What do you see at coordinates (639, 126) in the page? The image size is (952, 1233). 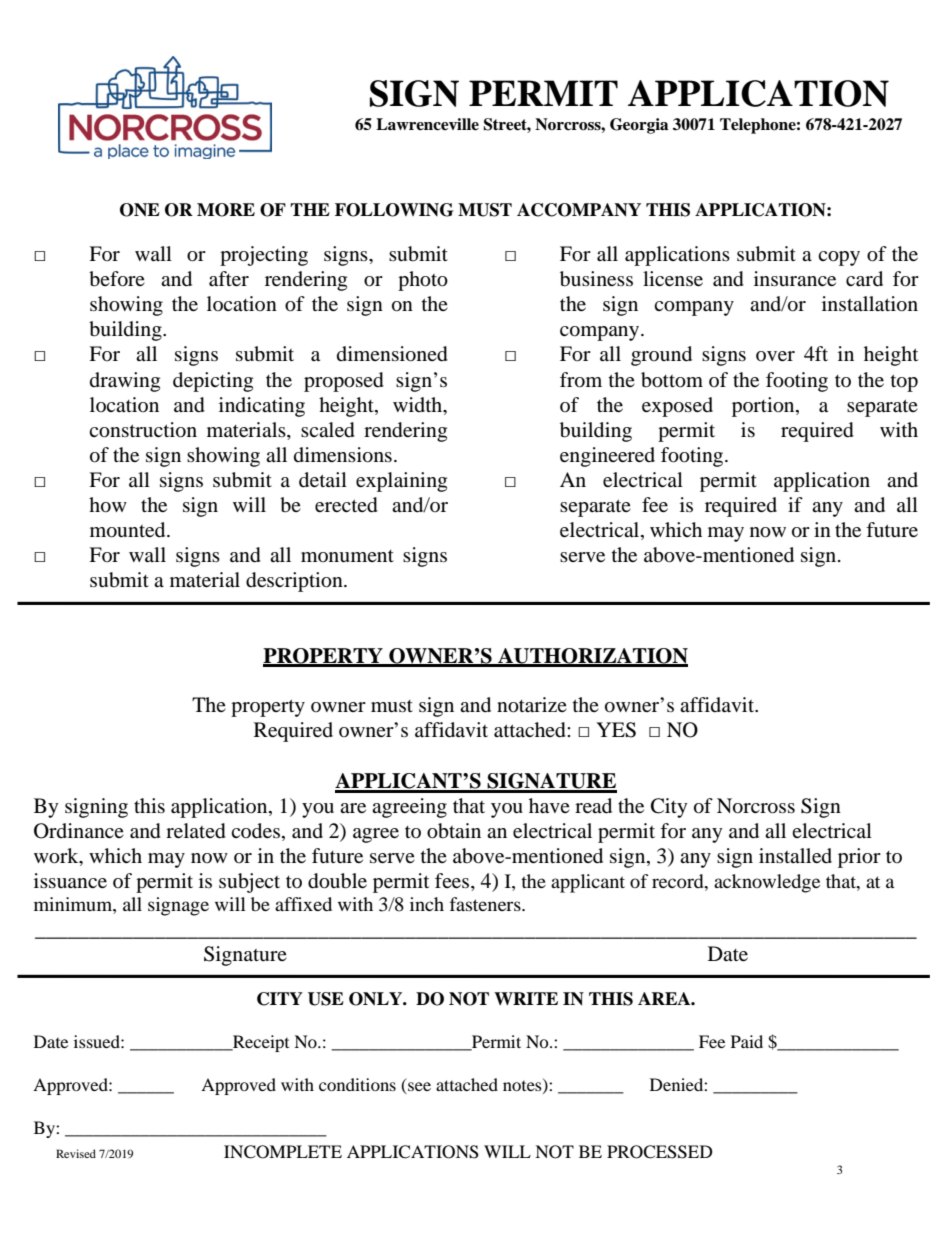 I see `Georgia` at bounding box center [639, 126].
